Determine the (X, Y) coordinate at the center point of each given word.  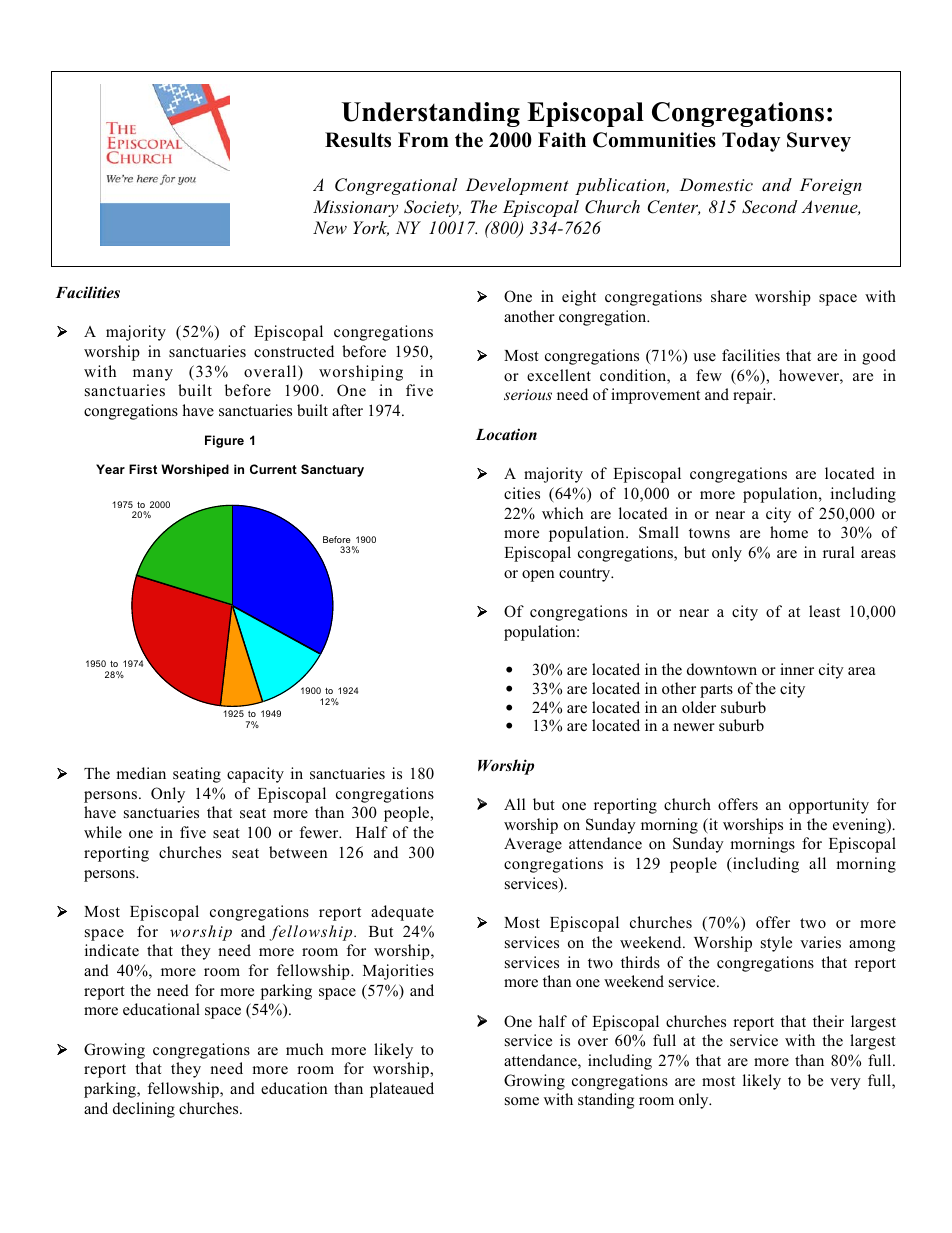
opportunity (829, 806)
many (153, 375)
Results (358, 140)
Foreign (831, 186)
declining (144, 1110)
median (141, 773)
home (789, 532)
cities (522, 493)
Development (517, 186)
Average (533, 845)
